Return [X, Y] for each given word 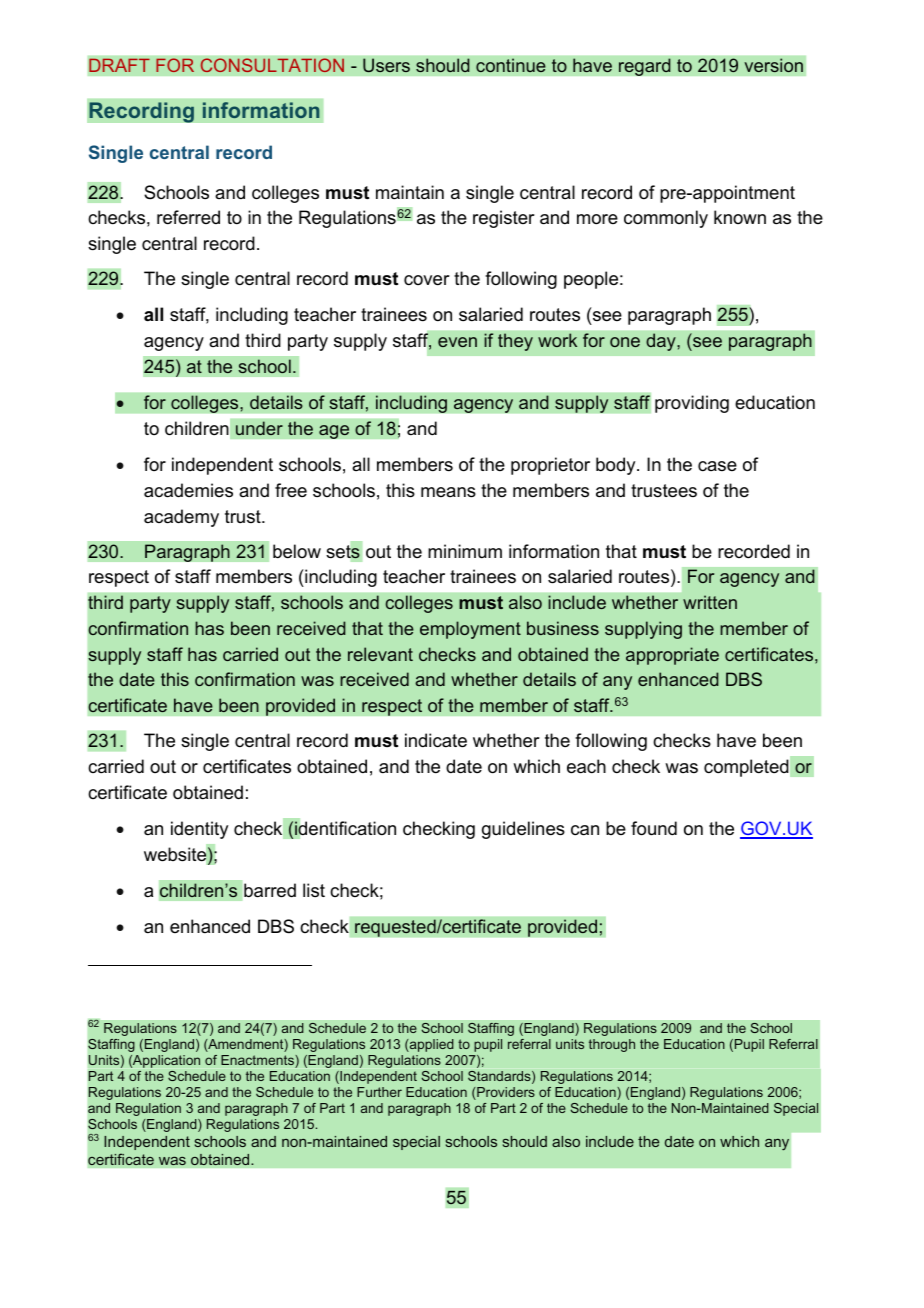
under [259, 428]
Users [386, 65]
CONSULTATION [272, 65]
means [448, 492]
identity [199, 830]
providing [692, 404]
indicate [436, 740]
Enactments [258, 1061]
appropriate [672, 656]
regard [645, 67]
